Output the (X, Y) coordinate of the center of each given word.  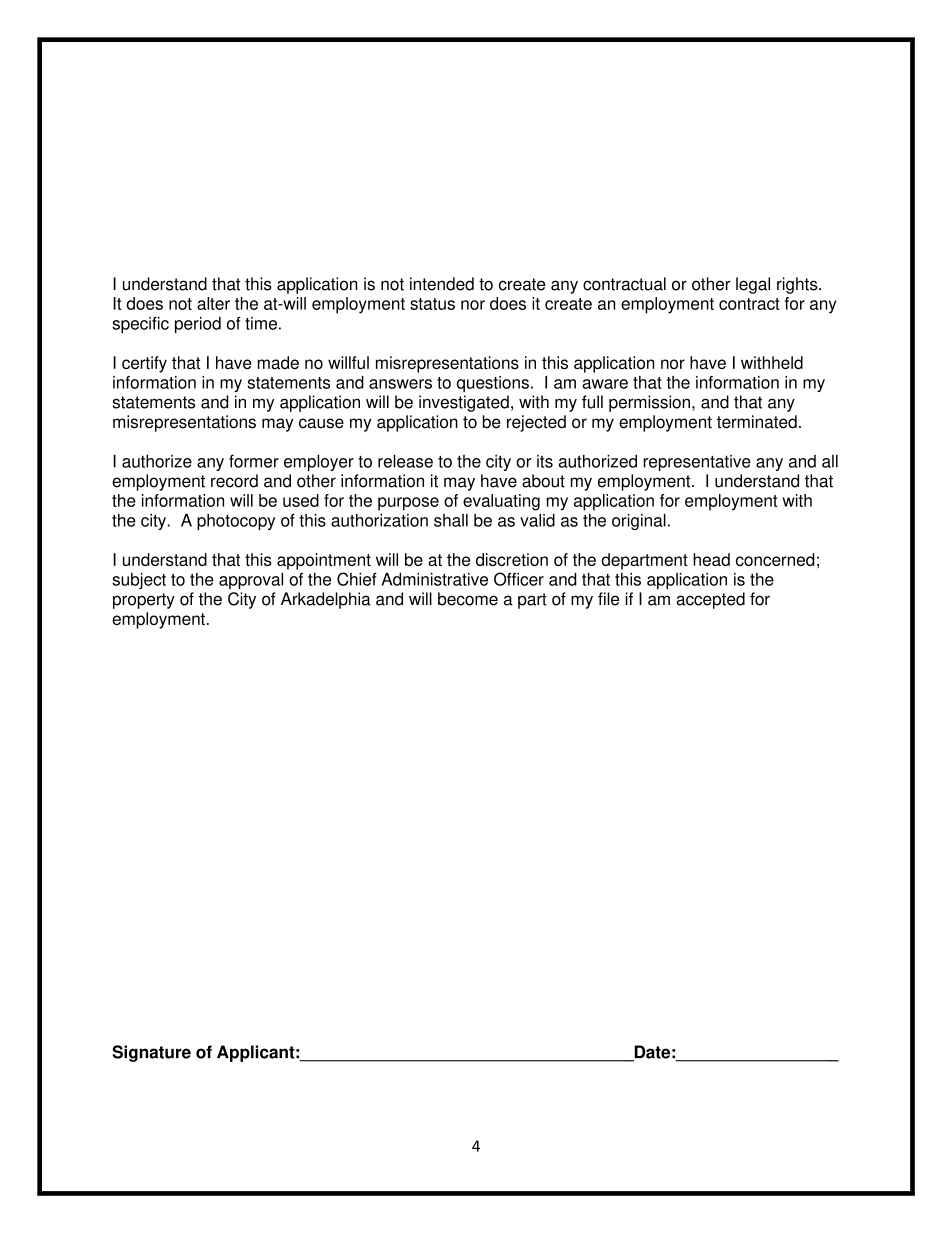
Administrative (435, 579)
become (468, 599)
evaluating (501, 502)
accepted (710, 600)
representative (697, 463)
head (711, 559)
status (432, 304)
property (144, 601)
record (234, 481)
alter (213, 303)
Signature (151, 1053)
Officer (519, 579)
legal (753, 285)
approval (251, 581)
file (608, 599)
